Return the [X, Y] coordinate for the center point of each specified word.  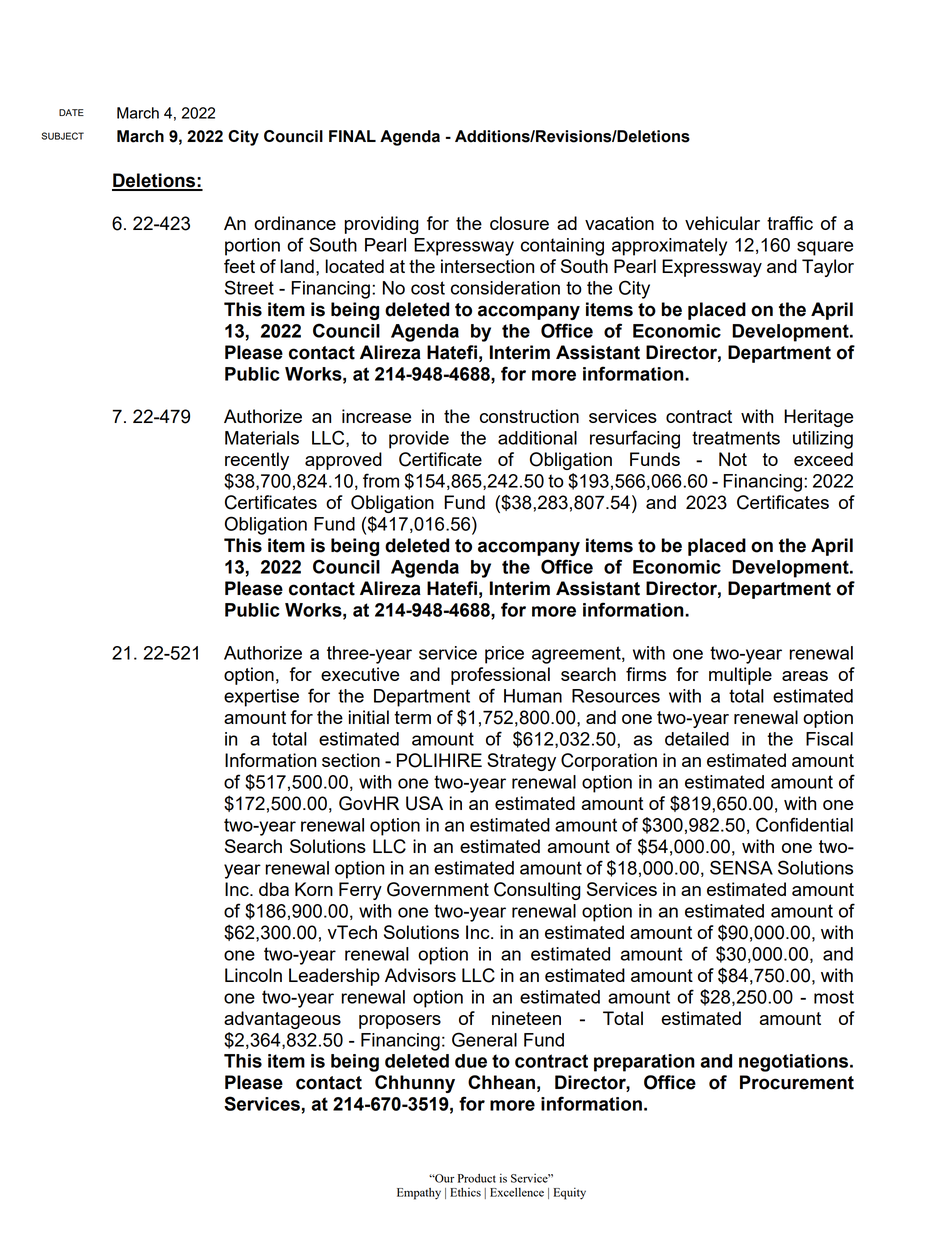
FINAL [352, 136]
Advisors [420, 975]
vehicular [722, 223]
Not [733, 459]
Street [249, 287]
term [412, 717]
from [381, 480]
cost [428, 288]
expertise [261, 698]
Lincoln [253, 975]
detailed [697, 739]
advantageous [282, 1020]
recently [257, 461]
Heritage [818, 418]
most [834, 997]
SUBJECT [62, 136]
